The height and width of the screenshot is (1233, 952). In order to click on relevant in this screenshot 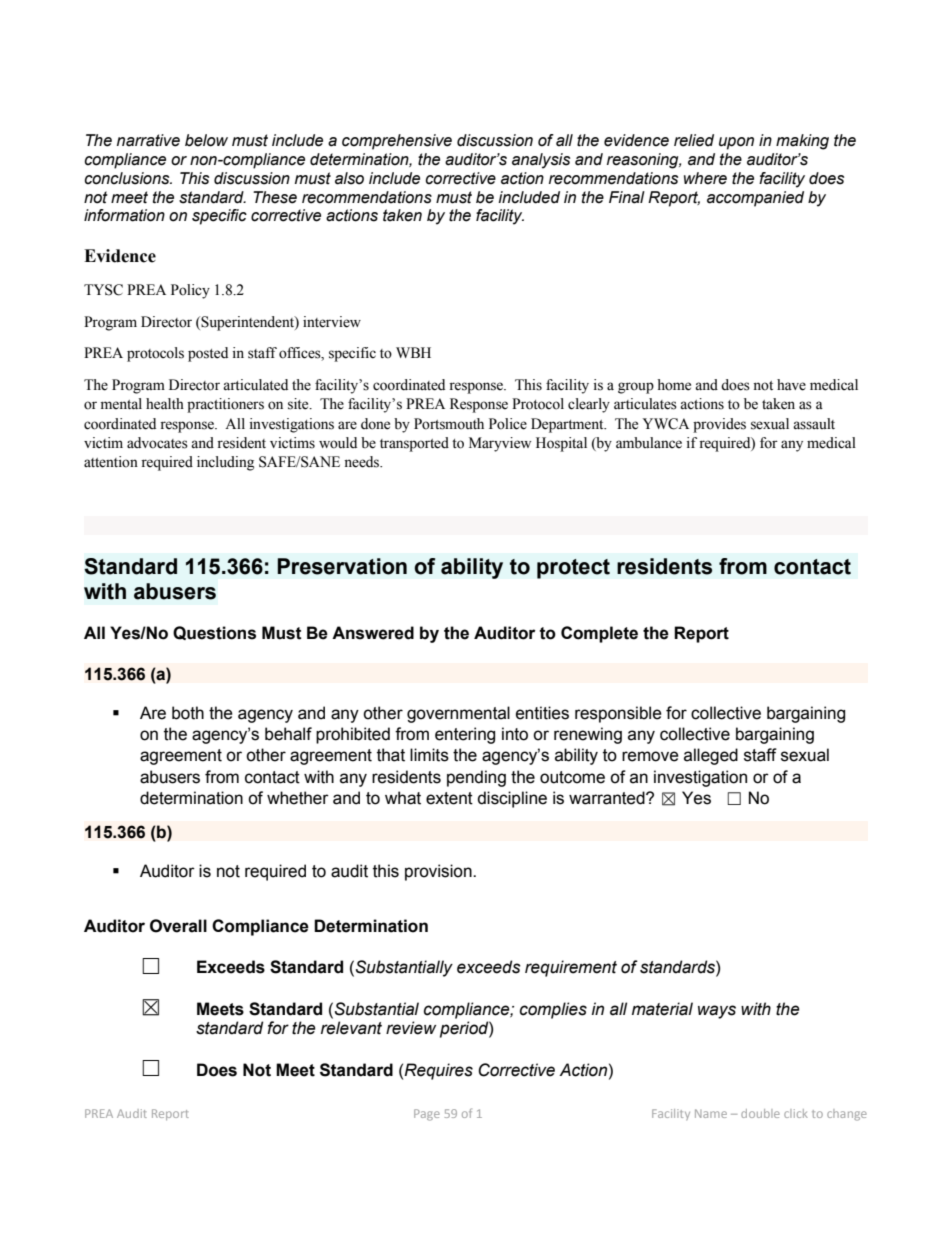, I will do `click(351, 1028)`.
